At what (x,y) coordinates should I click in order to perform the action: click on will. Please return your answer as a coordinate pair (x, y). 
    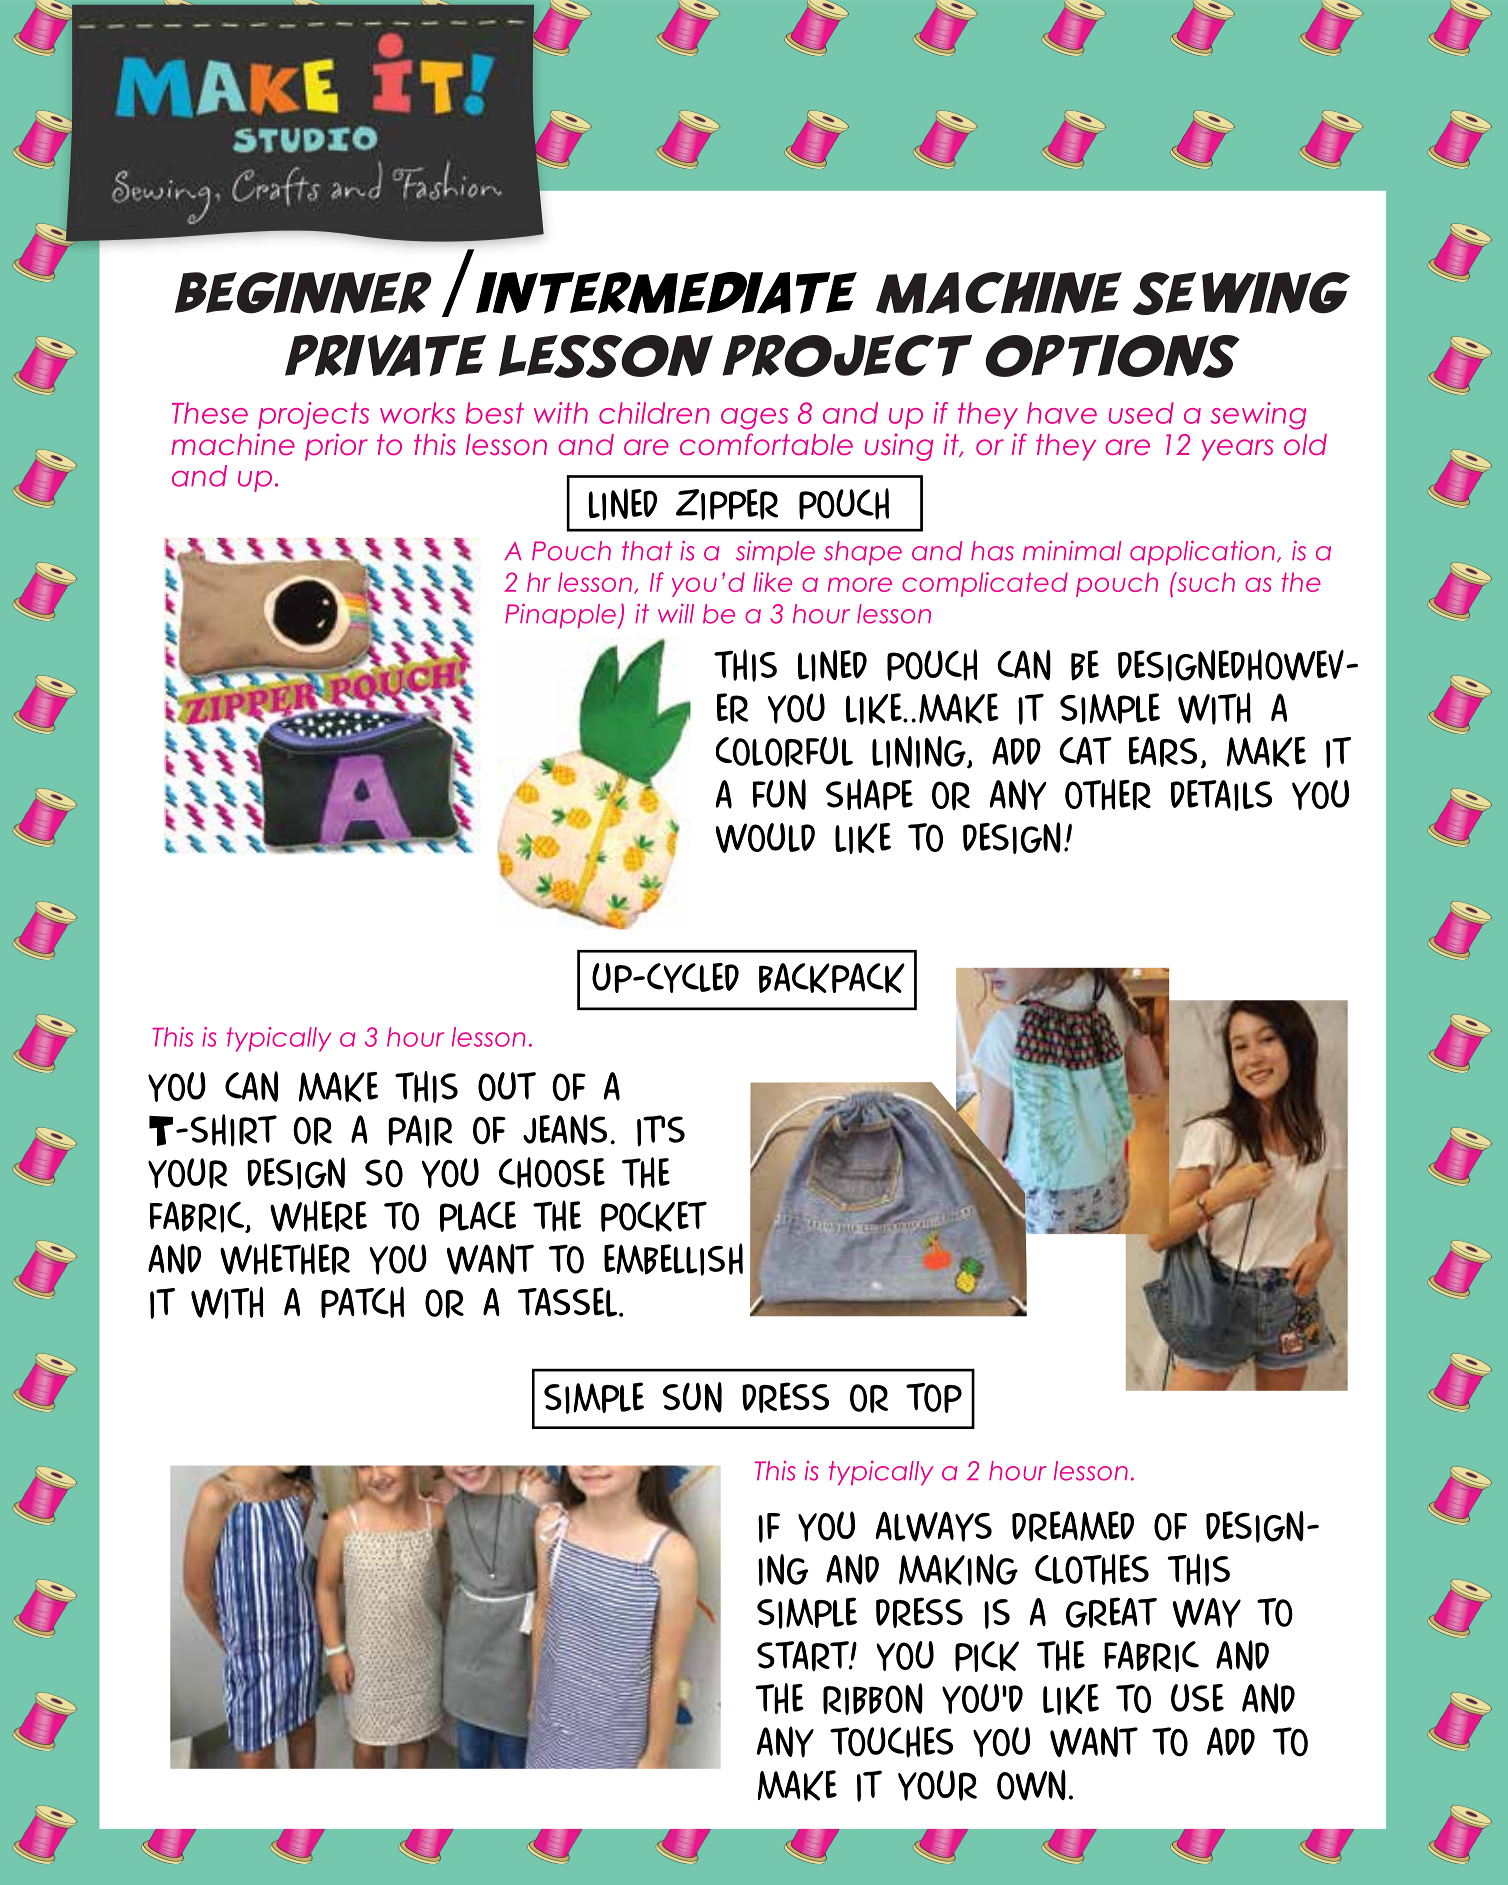
    Looking at the image, I should click on (676, 613).
